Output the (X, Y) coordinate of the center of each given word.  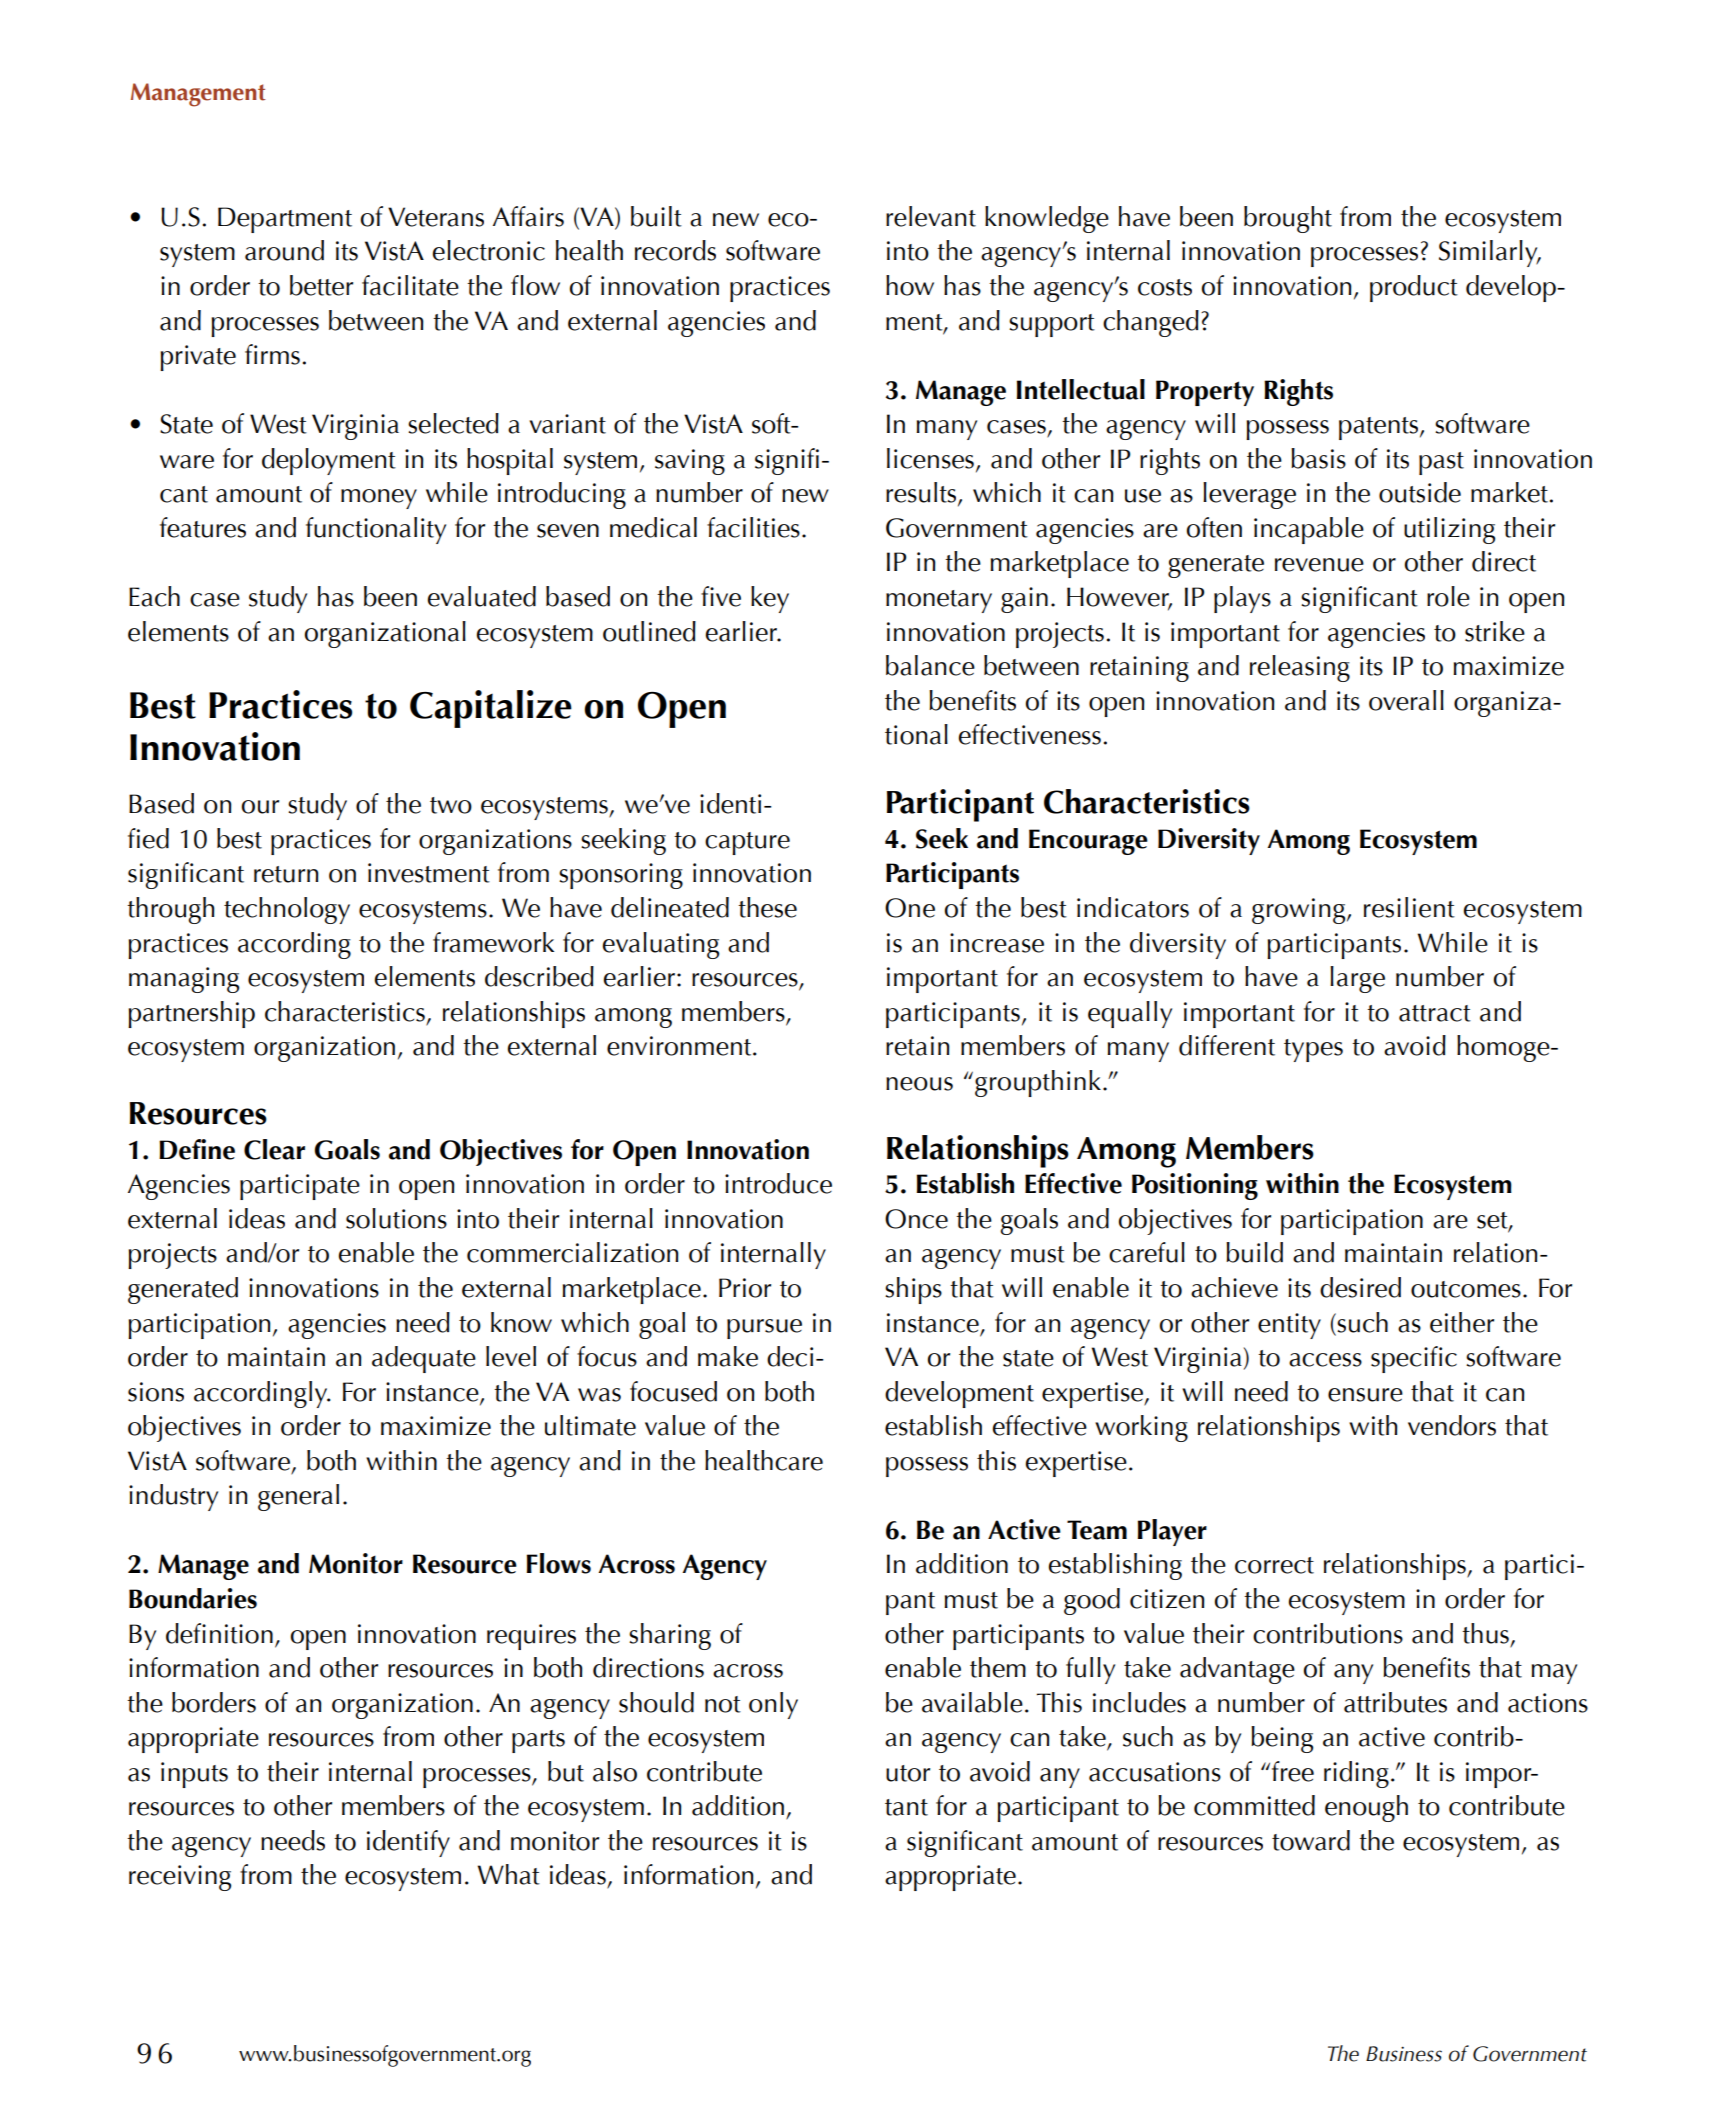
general (298, 1497)
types (1313, 1050)
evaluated (482, 596)
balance (930, 665)
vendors (1452, 1425)
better (321, 285)
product (1414, 288)
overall (1406, 700)
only (773, 1705)
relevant (931, 216)
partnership (191, 1014)
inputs (194, 1775)
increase (997, 943)
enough (1366, 1808)
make (728, 1356)
